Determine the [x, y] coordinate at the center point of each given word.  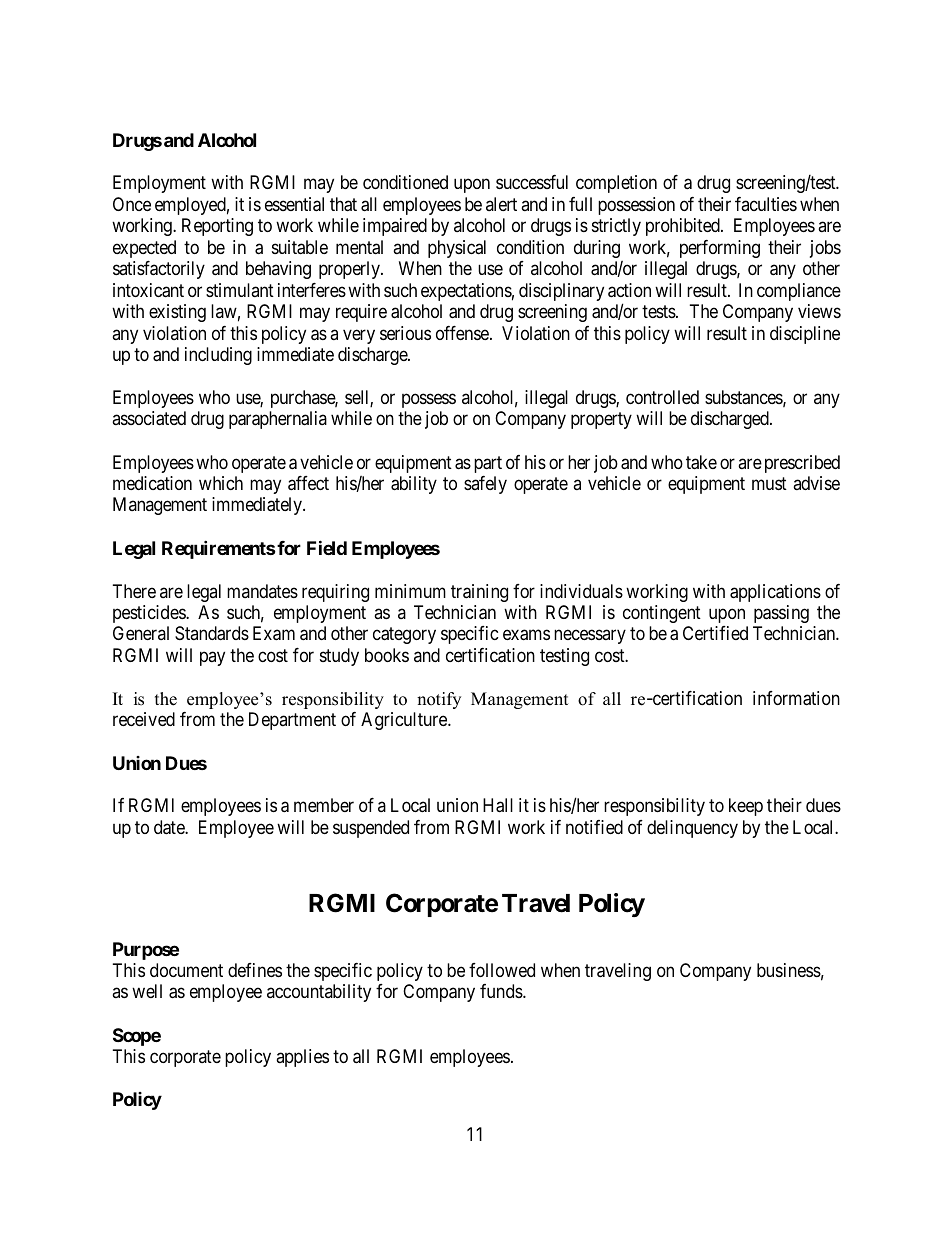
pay [212, 658]
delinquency [692, 829]
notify [439, 700]
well [147, 991]
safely [485, 485]
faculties [766, 204]
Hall [498, 805]
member [324, 805]
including [218, 356]
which [221, 483]
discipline [805, 335]
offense [463, 333]
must [769, 483]
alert [501, 204]
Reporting [217, 227]
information [796, 698]
